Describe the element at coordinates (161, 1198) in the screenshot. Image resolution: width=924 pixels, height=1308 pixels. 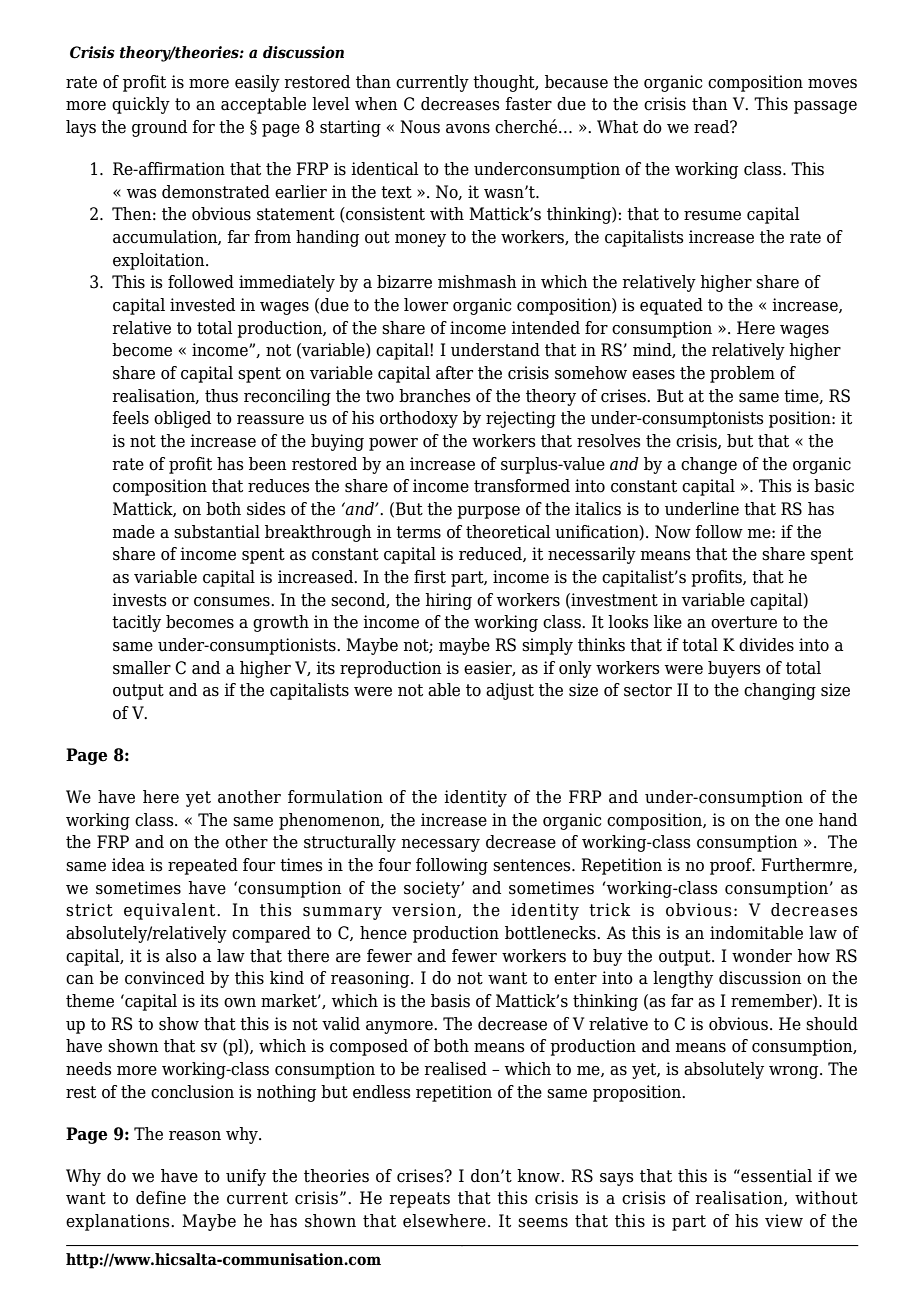
I see `define` at that location.
